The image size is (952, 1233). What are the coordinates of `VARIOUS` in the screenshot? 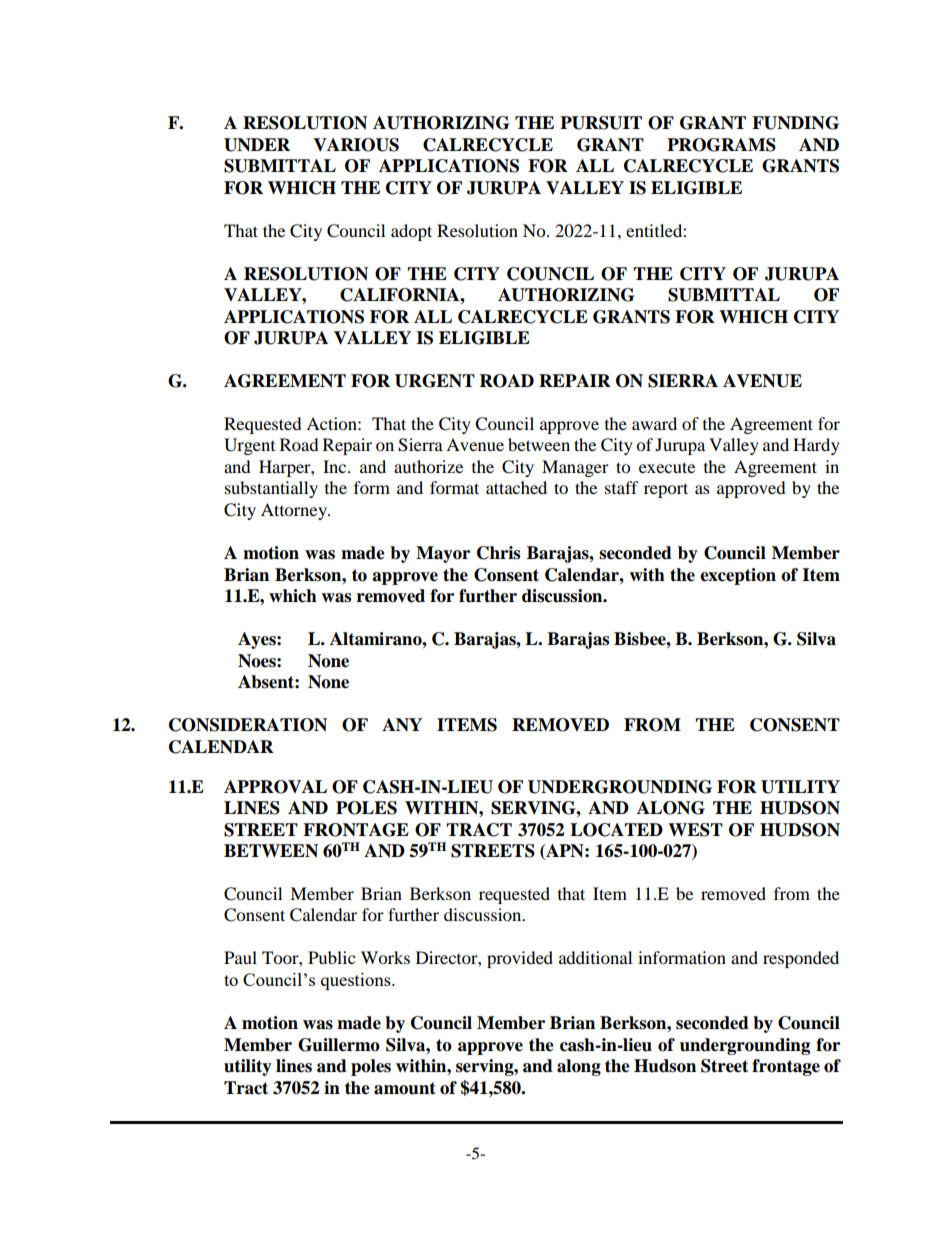 It's located at (356, 145).
